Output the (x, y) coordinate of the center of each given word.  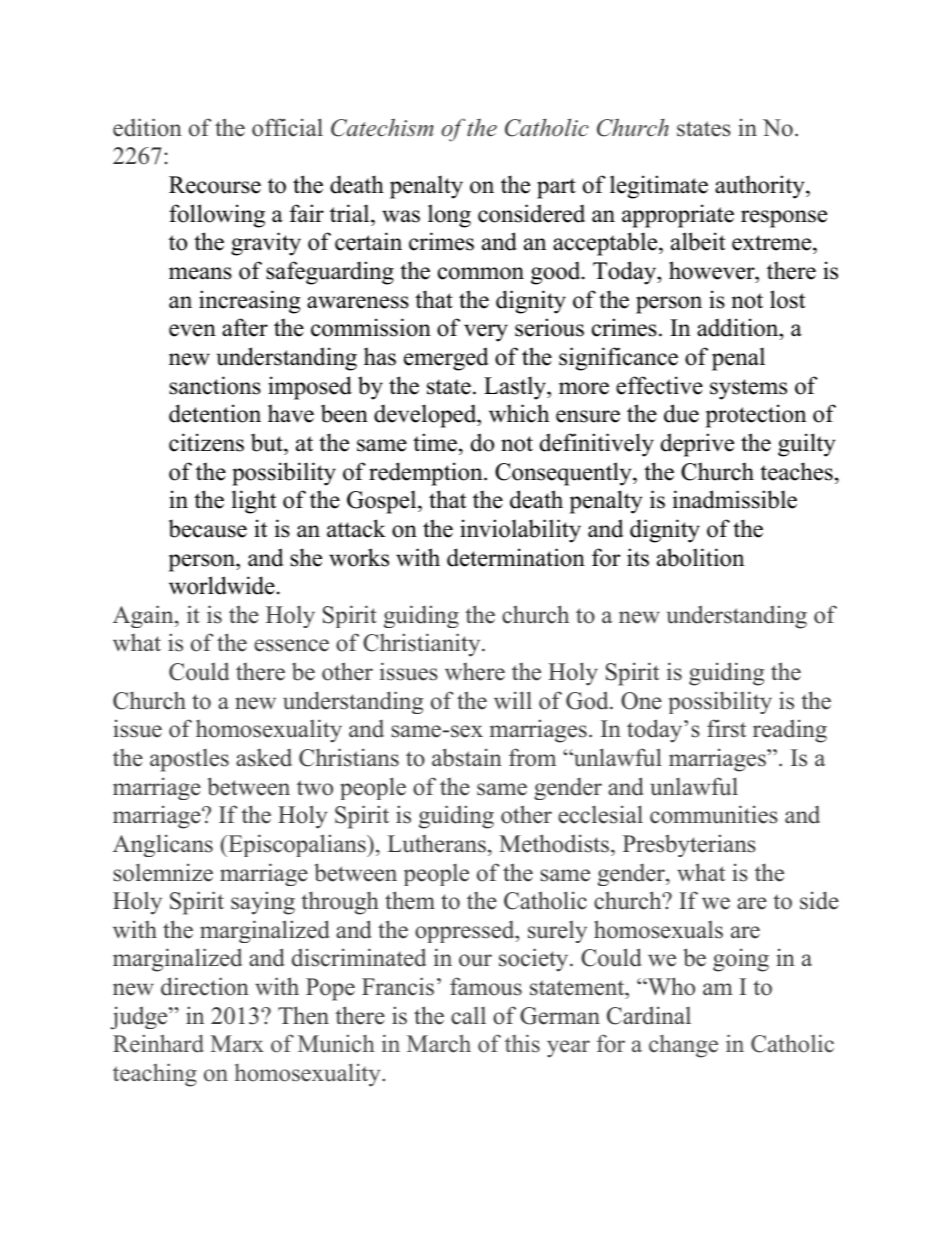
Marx (237, 1043)
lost (787, 299)
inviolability (520, 531)
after (245, 327)
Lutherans (437, 844)
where (475, 672)
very (486, 333)
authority (761, 187)
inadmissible (735, 499)
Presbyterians (689, 845)
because (208, 528)
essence (291, 645)
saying (263, 903)
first (726, 728)
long (449, 216)
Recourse (215, 185)
